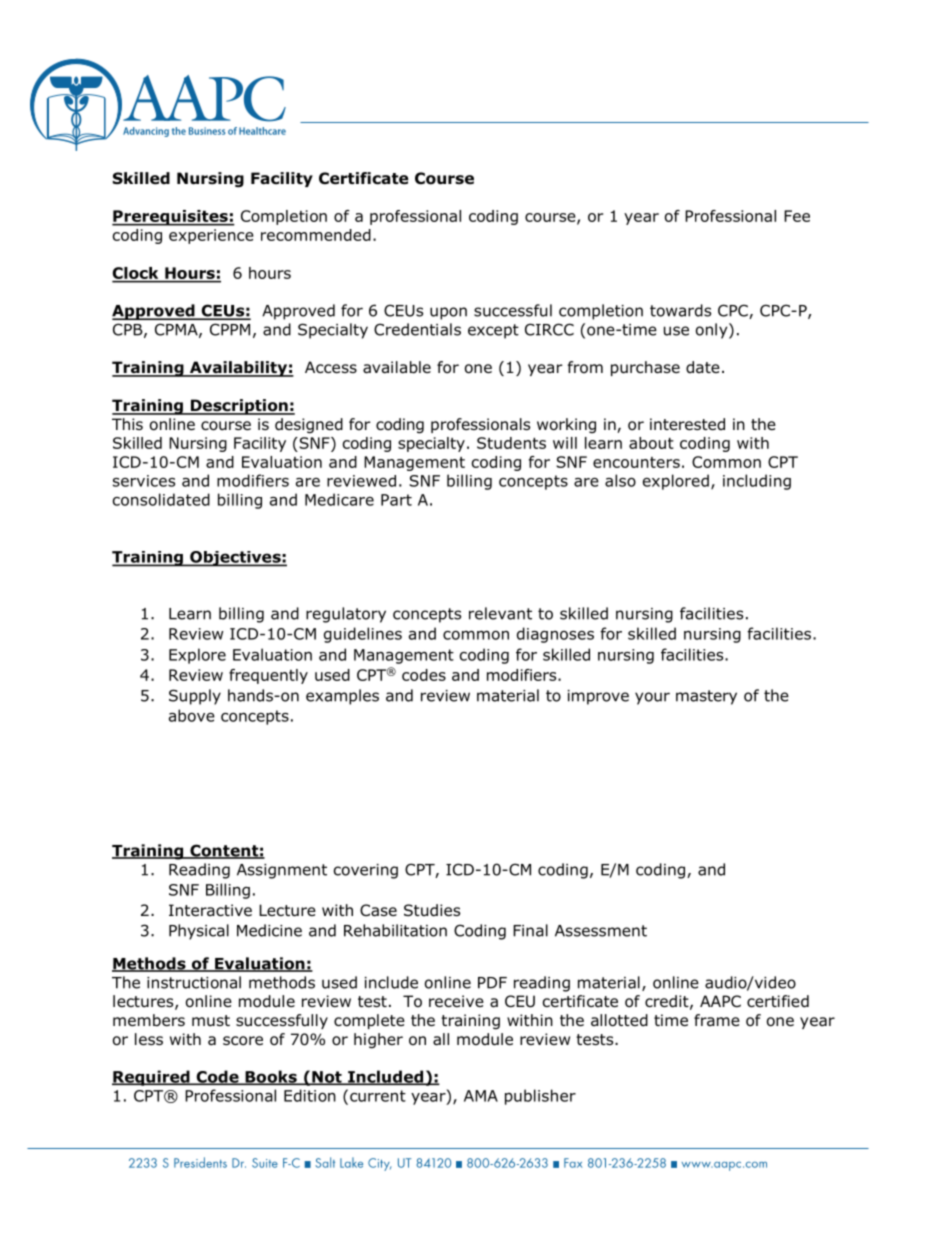  I want to click on relevant, so click(500, 613).
